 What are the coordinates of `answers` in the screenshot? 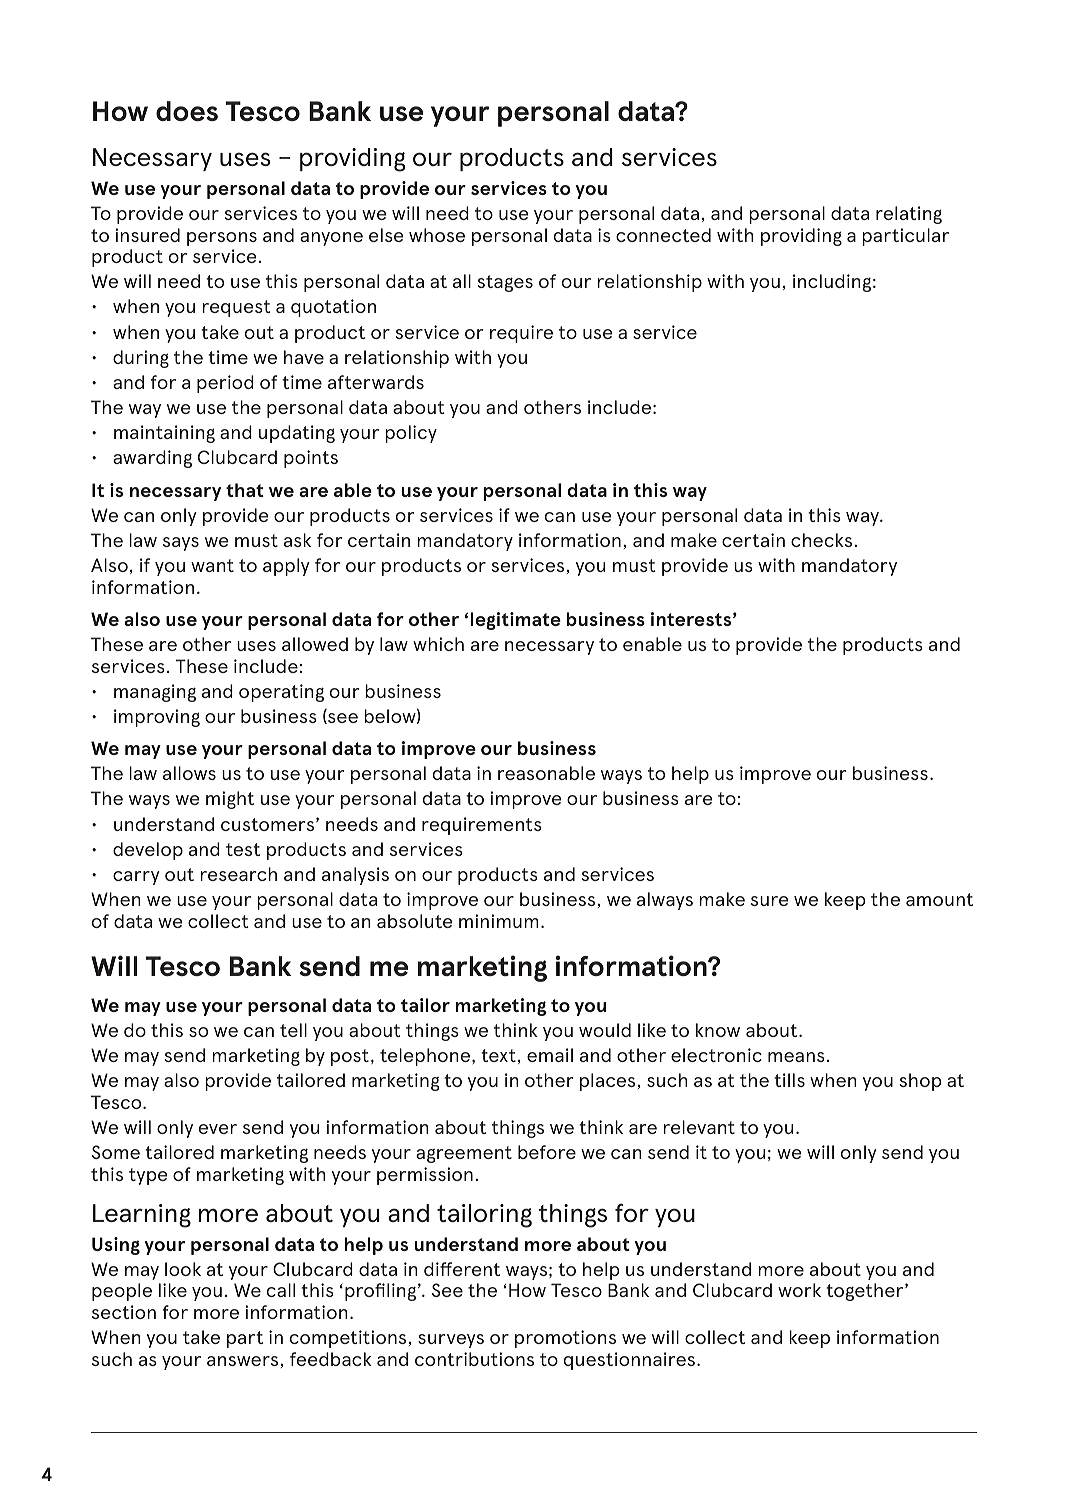 It's located at (244, 1361).
